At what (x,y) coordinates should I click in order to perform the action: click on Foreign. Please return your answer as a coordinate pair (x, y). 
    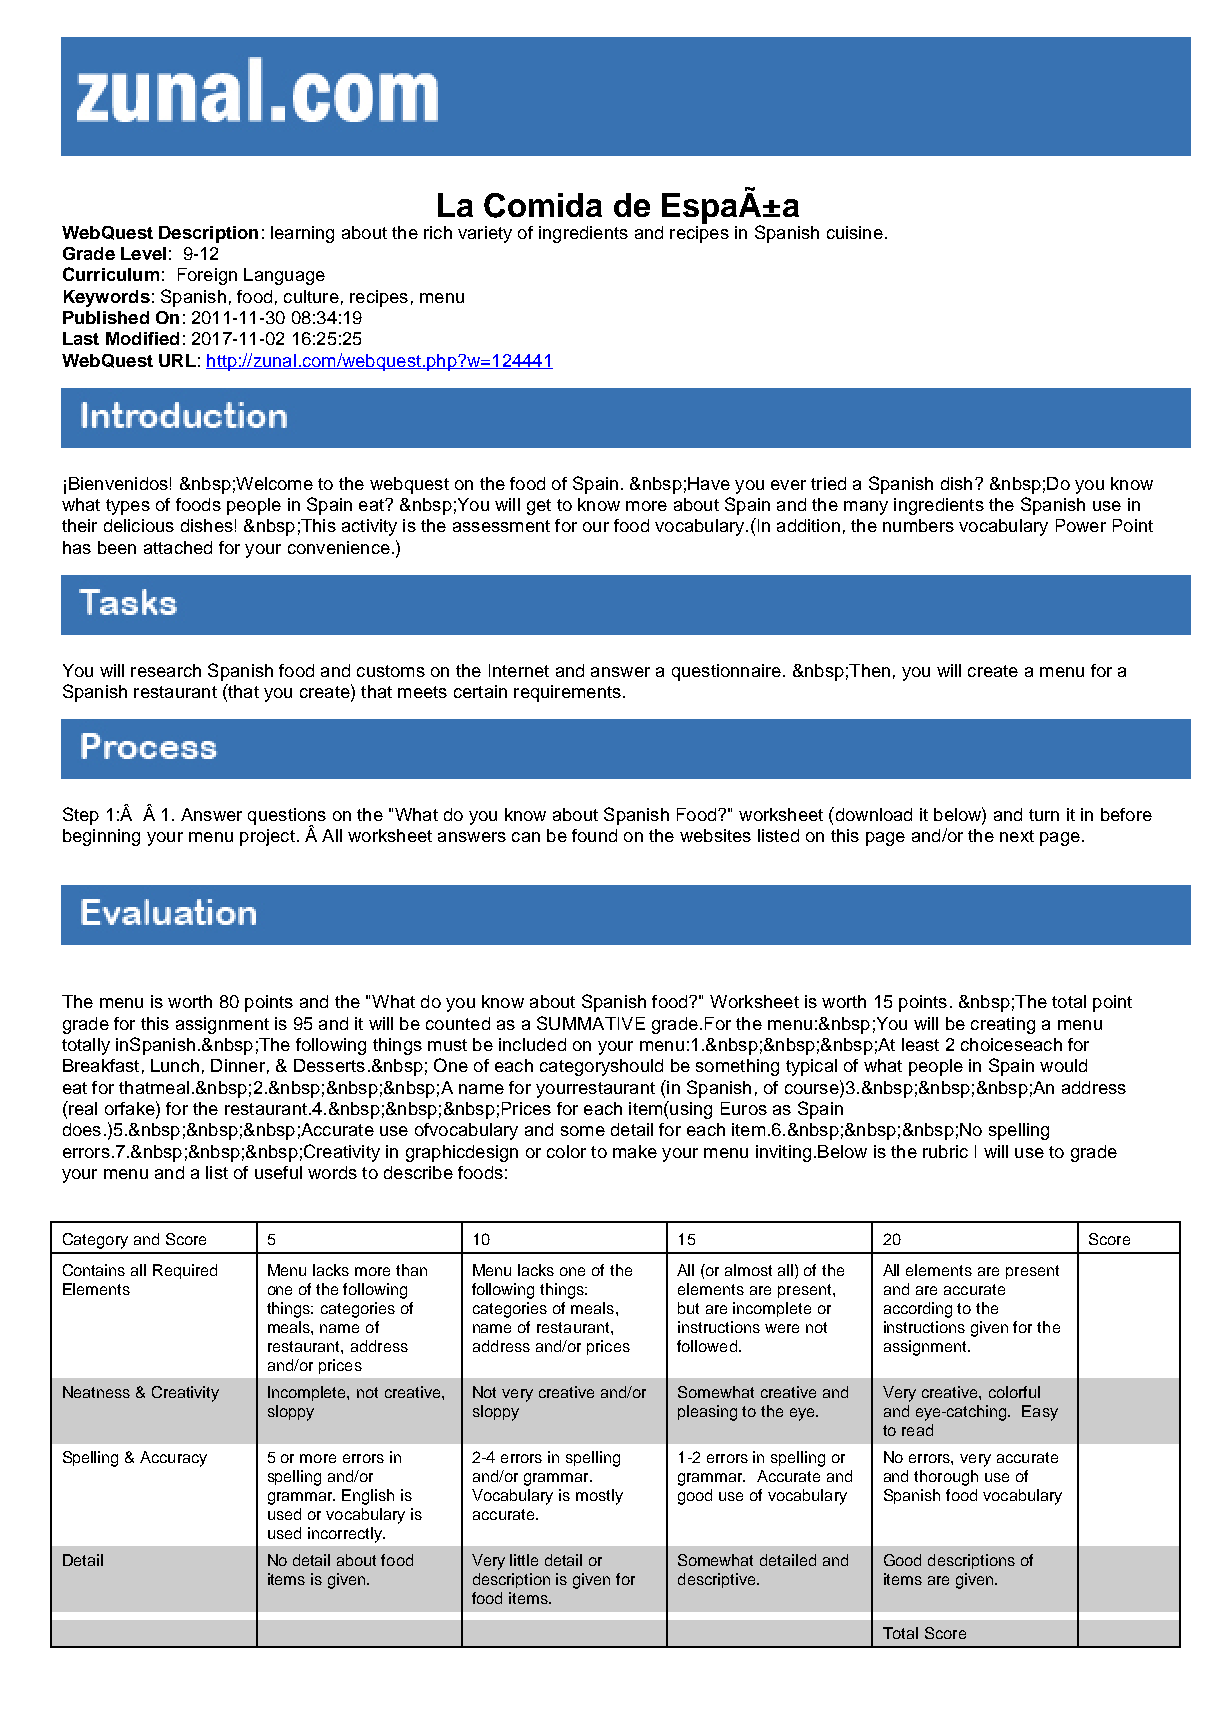
    Looking at the image, I should click on (207, 276).
